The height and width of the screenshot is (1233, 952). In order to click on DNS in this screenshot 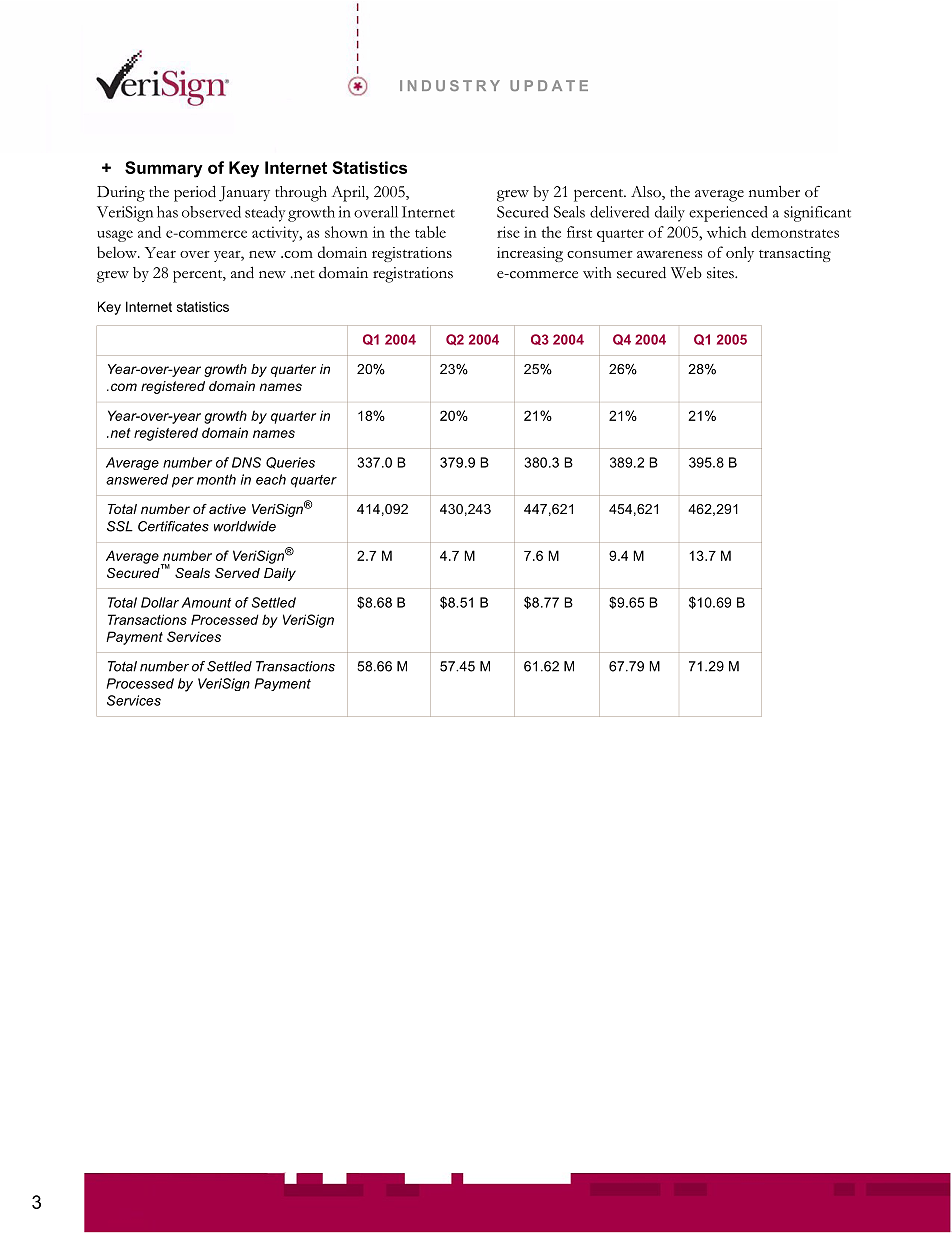, I will do `click(246, 462)`.
